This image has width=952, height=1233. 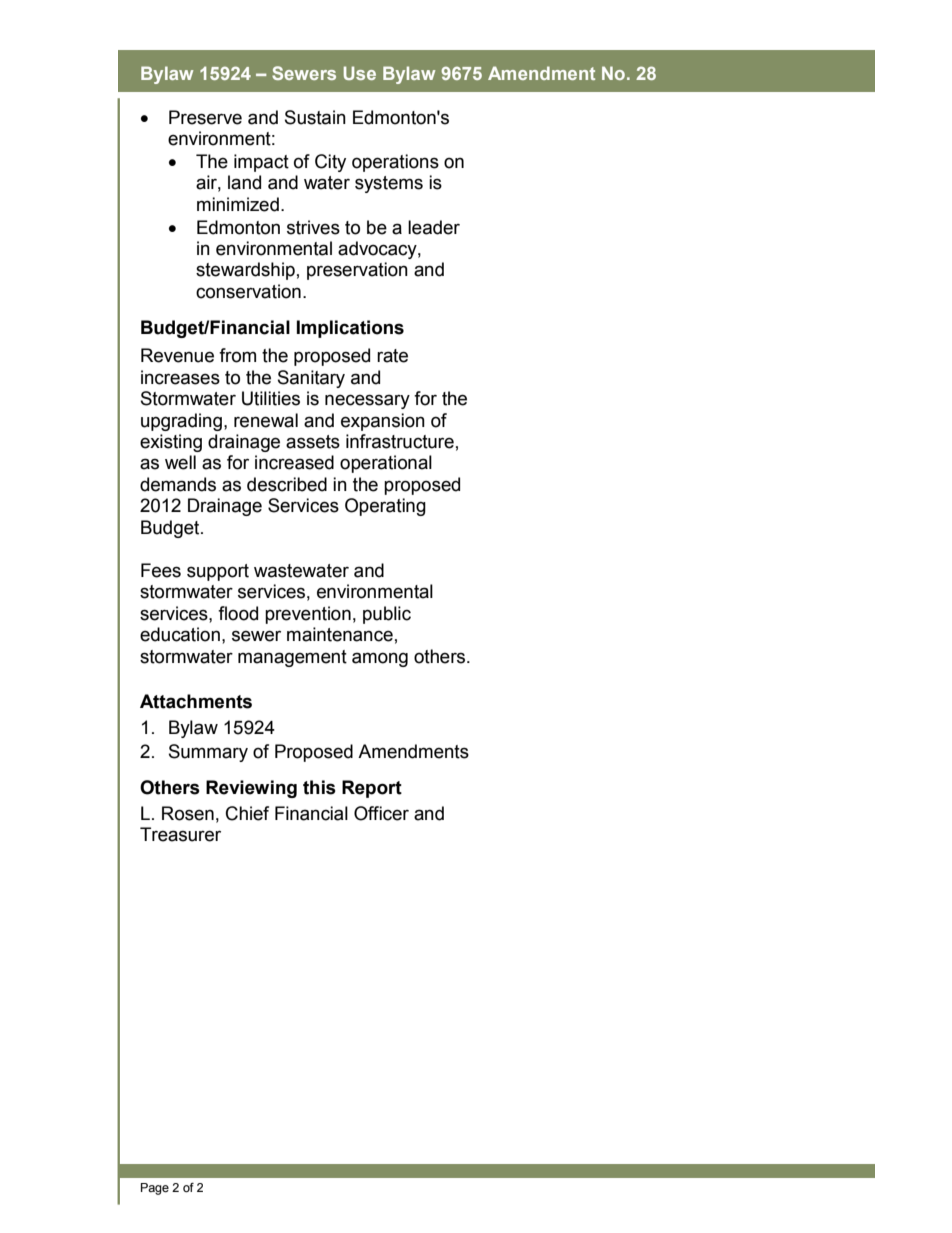 I want to click on operations, so click(x=395, y=163).
